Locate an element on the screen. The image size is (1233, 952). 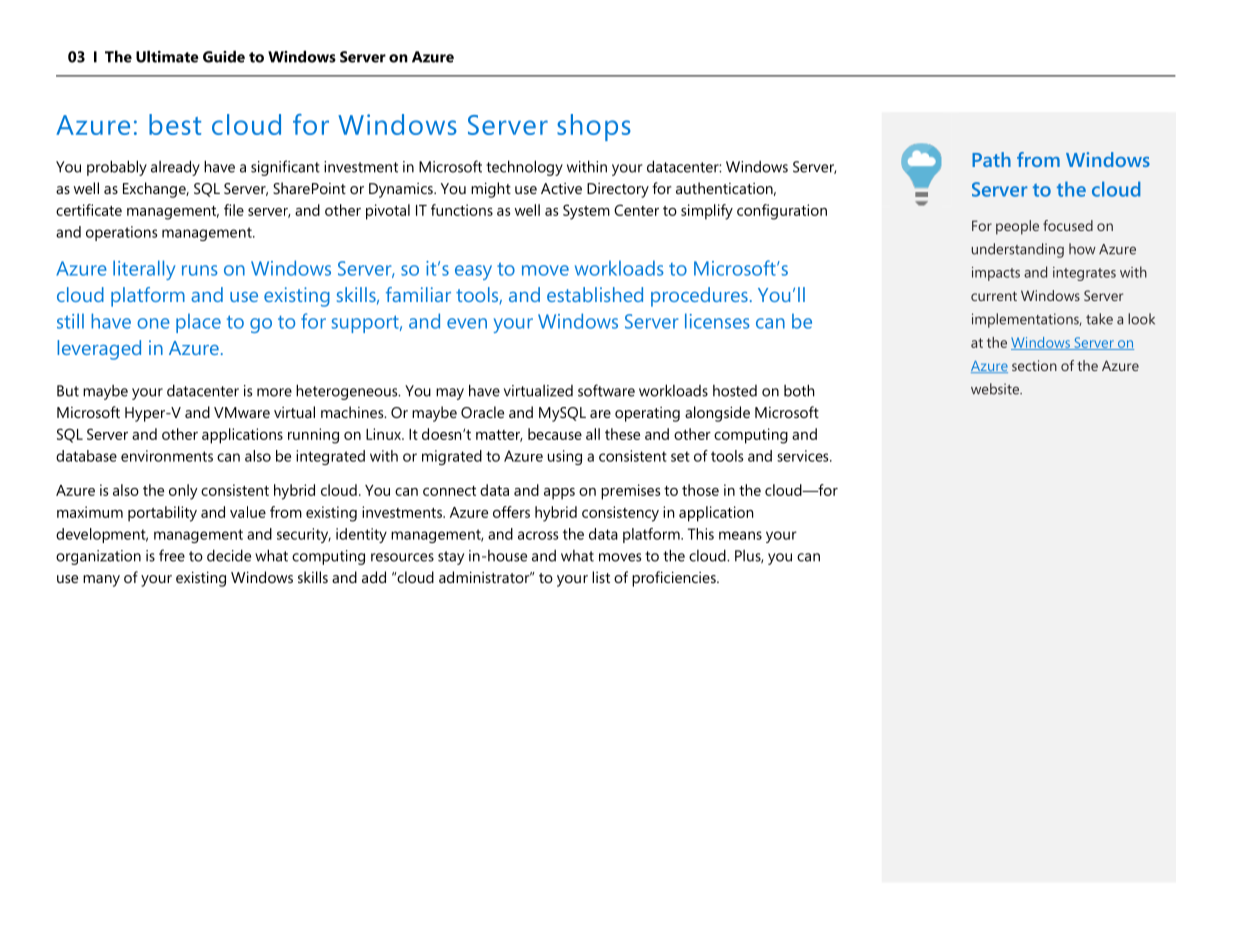
place is located at coordinates (198, 323).
